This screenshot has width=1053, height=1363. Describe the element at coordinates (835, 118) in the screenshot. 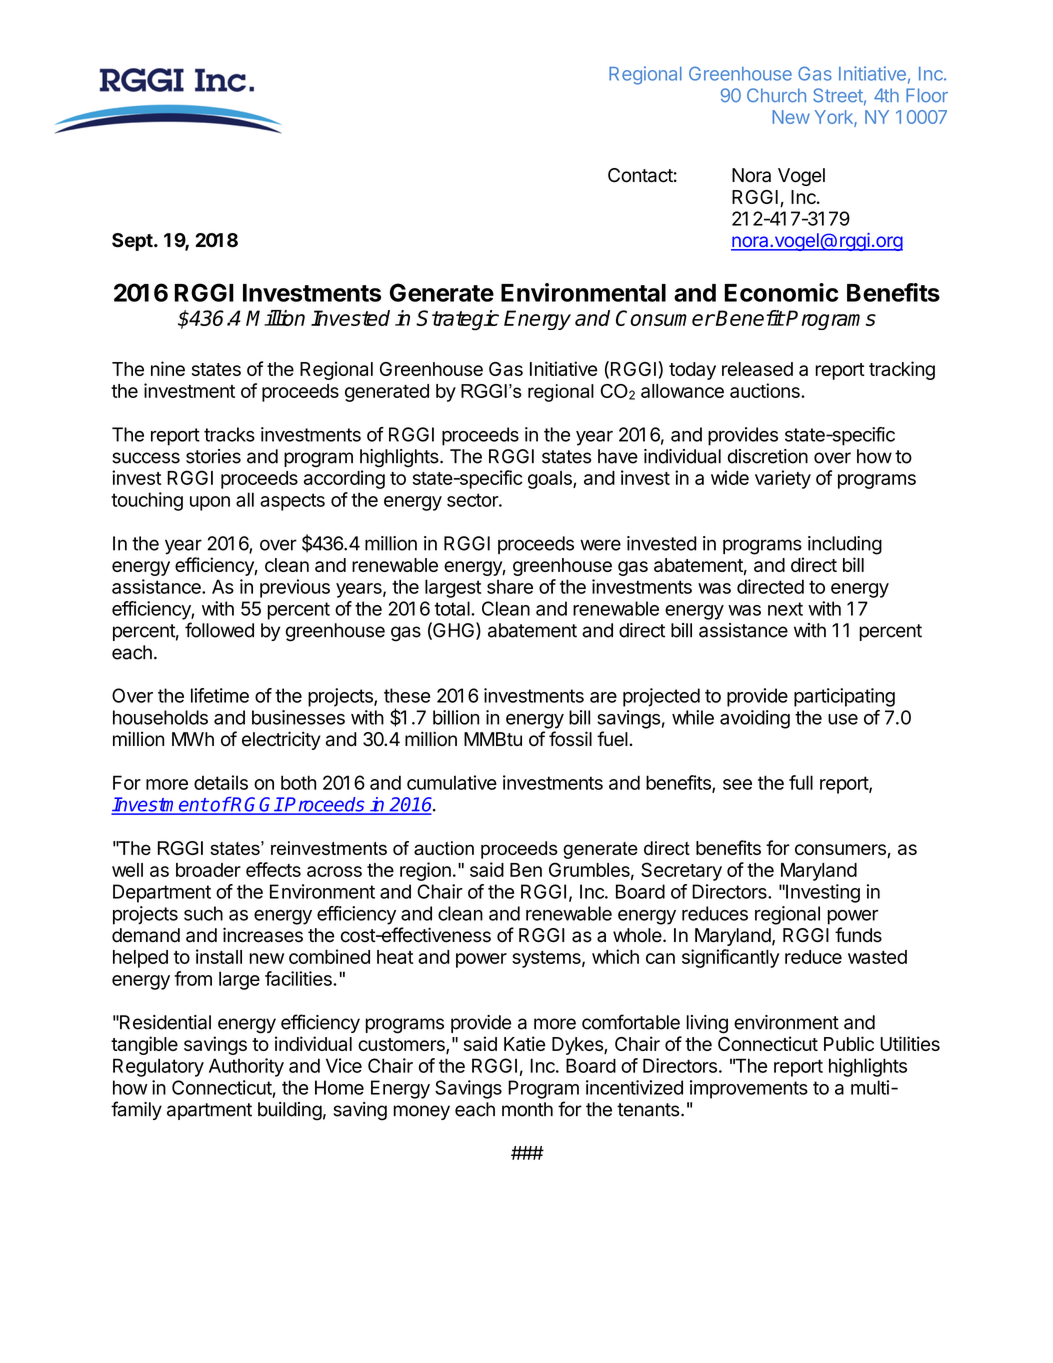

I see `York` at that location.
